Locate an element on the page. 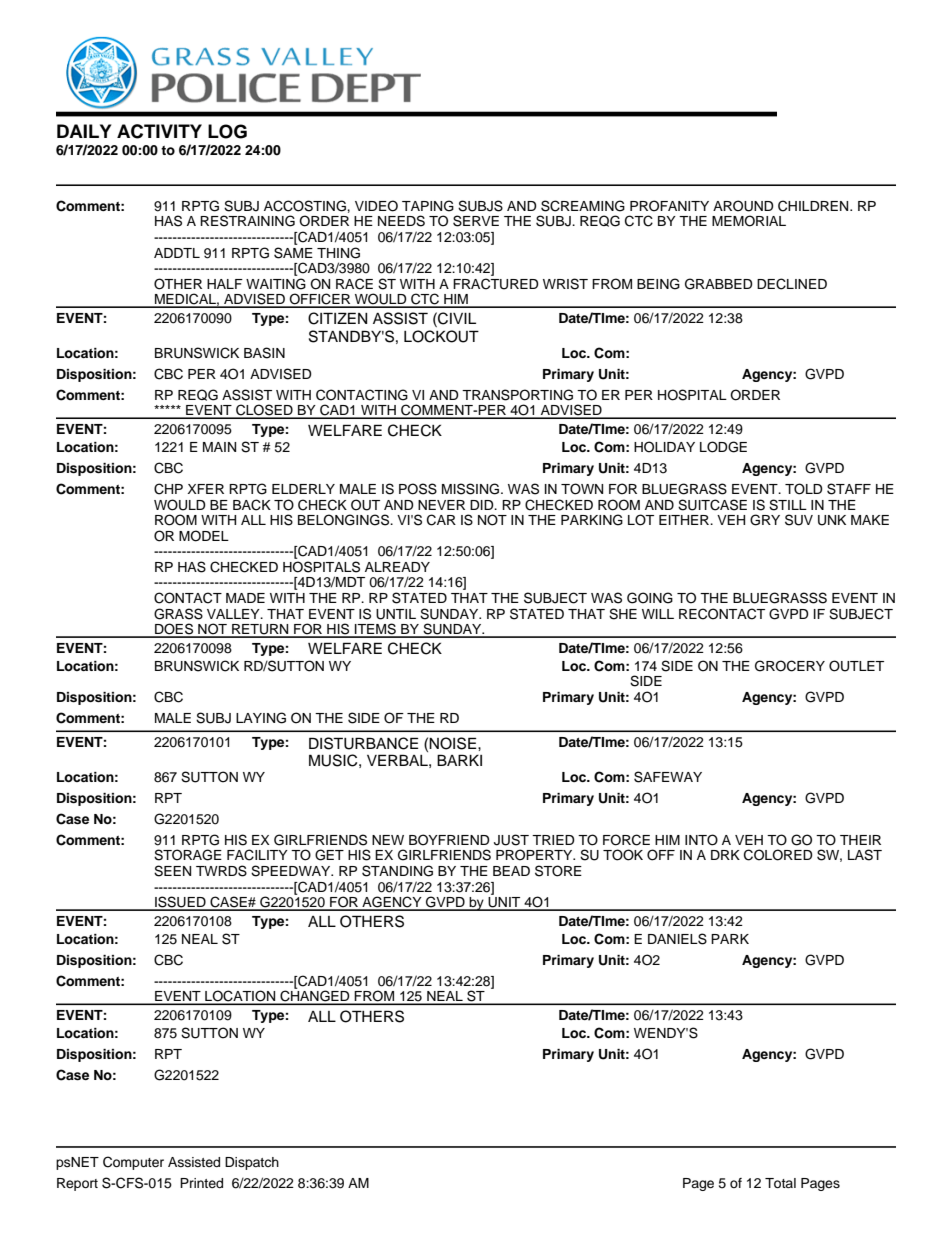 Image resolution: width=952 pixels, height=1233 pixels. Computer is located at coordinates (133, 1163).
